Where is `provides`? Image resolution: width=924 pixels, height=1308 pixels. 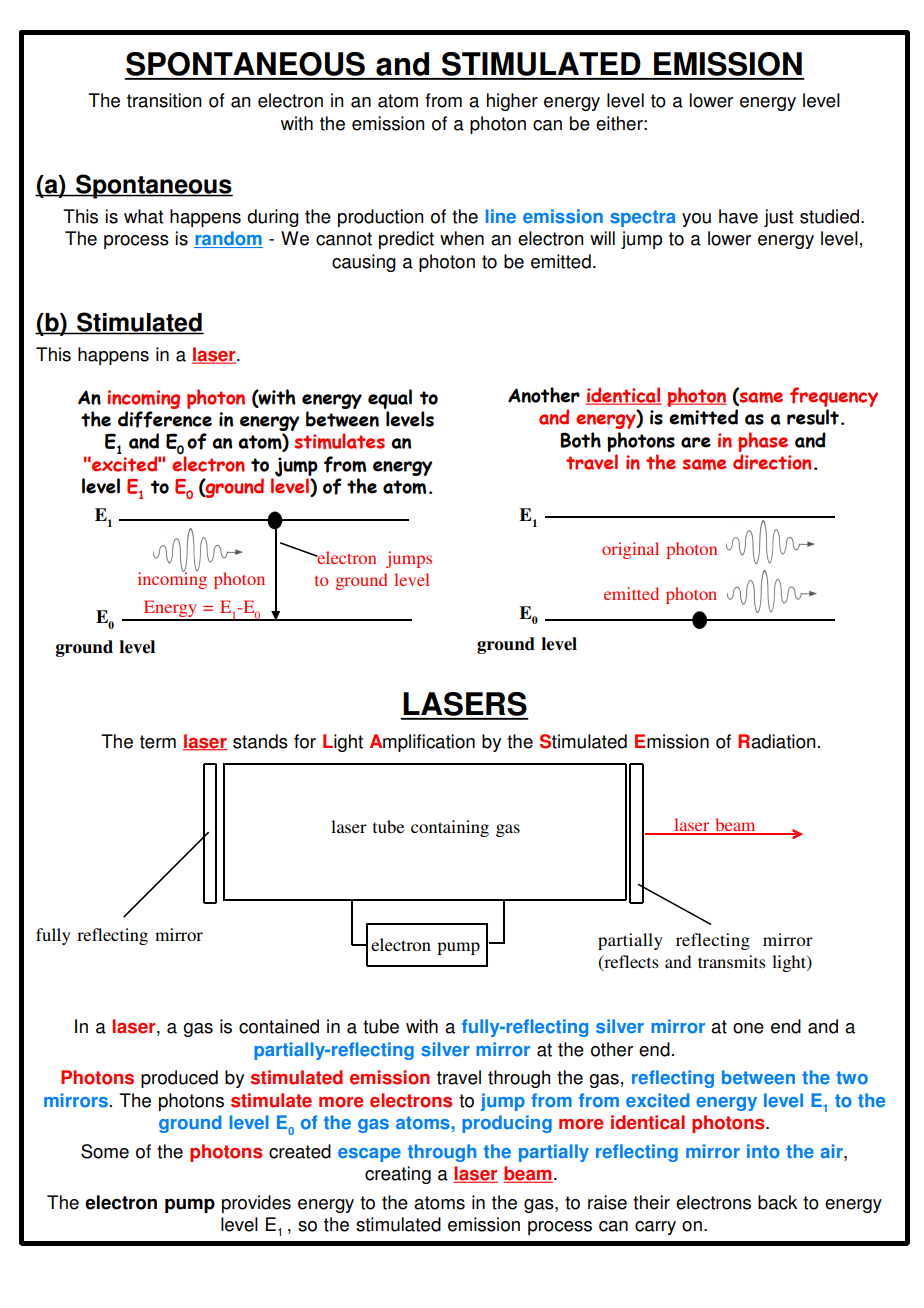 provides is located at coordinates (256, 1204).
